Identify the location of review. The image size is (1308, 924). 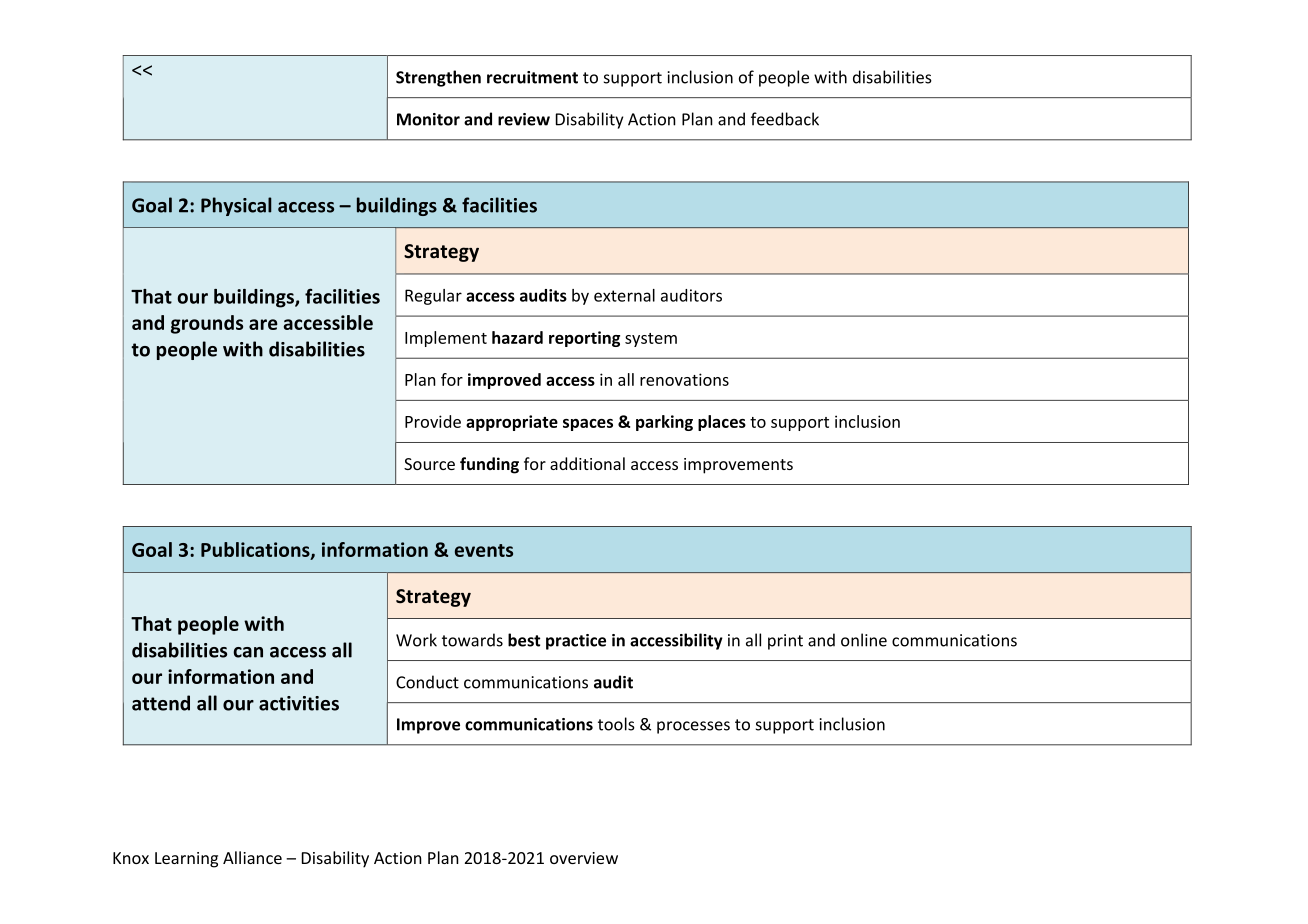
(524, 119).
